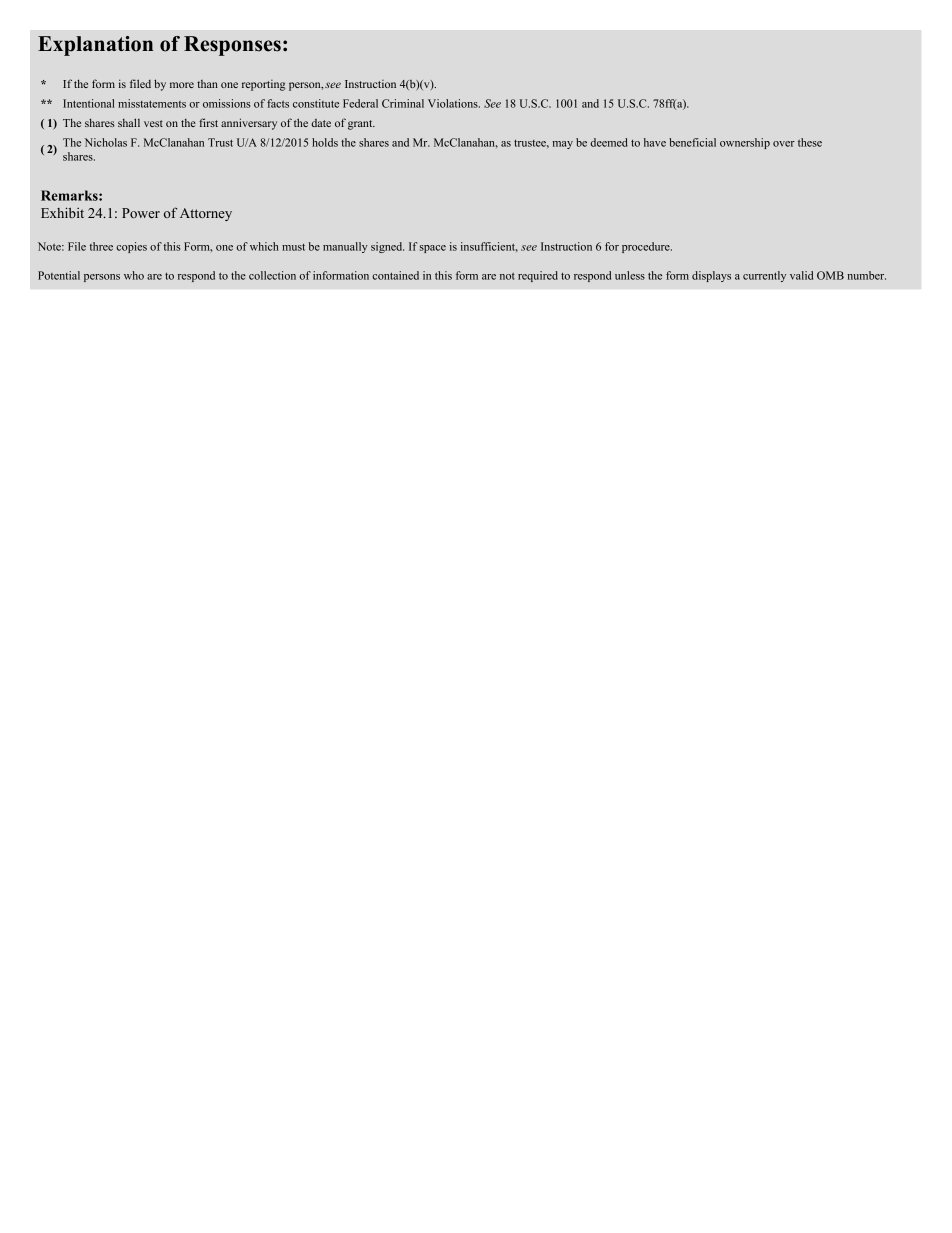 Image resolution: width=952 pixels, height=1233 pixels. What do you see at coordinates (134, 275) in the screenshot?
I see `who` at bounding box center [134, 275].
